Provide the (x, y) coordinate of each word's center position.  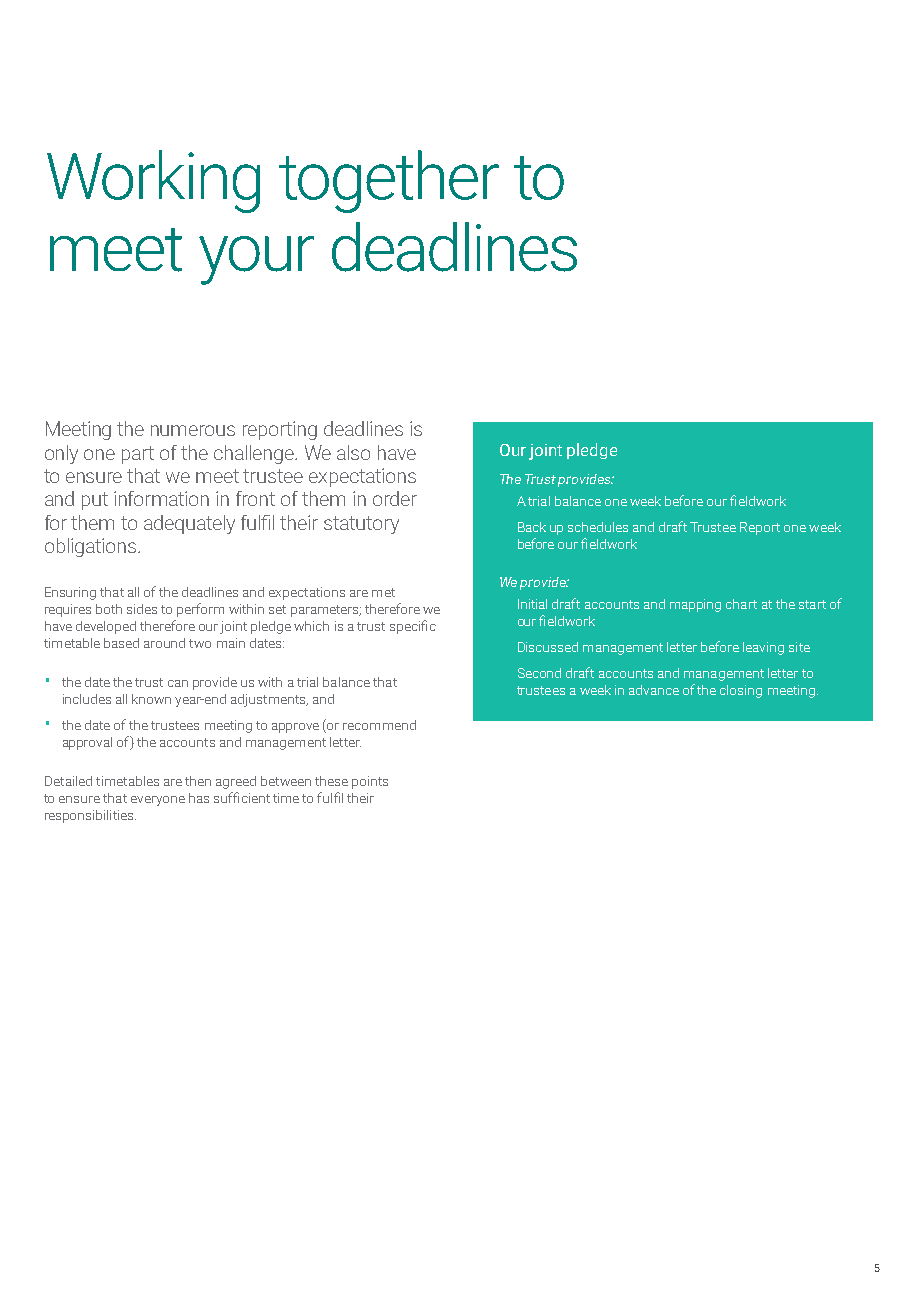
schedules (598, 527)
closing (741, 691)
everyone (158, 801)
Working (153, 181)
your (256, 260)
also (353, 452)
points (370, 782)
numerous (193, 430)
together (389, 181)
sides (142, 609)
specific (413, 627)
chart (741, 604)
